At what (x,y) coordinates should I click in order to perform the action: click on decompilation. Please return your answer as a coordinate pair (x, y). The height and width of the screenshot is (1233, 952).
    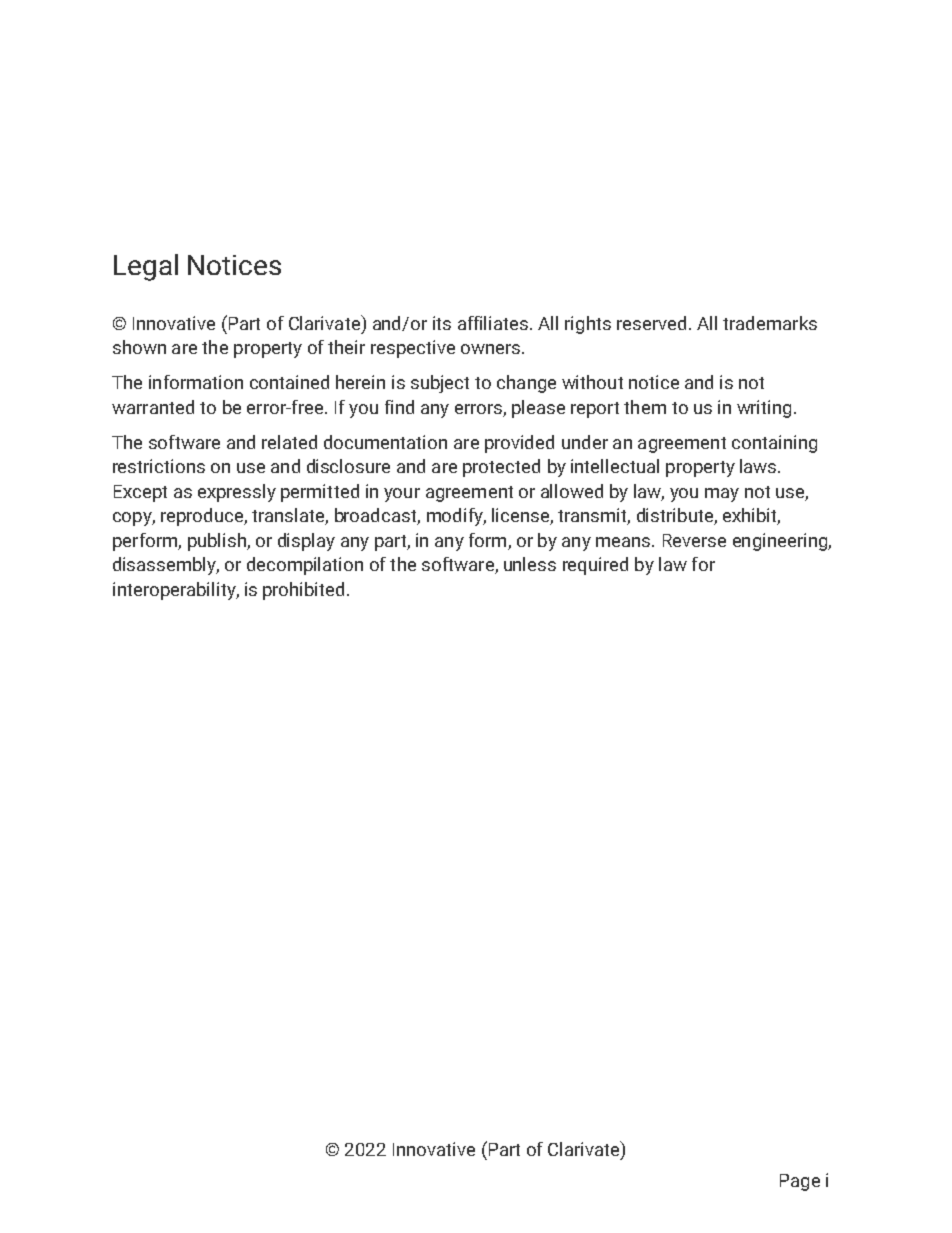
    Looking at the image, I should click on (305, 566).
